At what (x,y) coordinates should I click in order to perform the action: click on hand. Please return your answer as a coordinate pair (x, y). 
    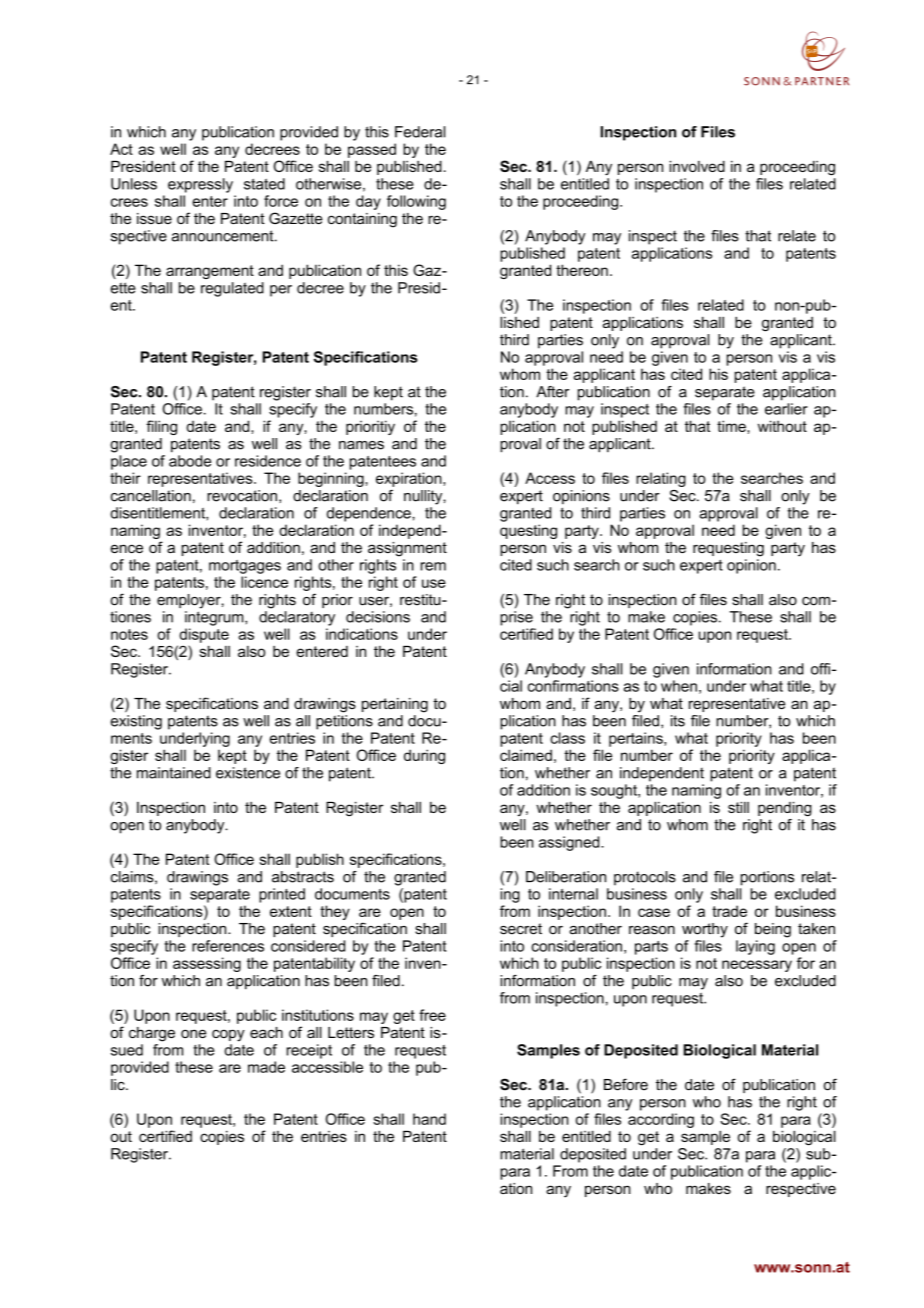
    Looking at the image, I should click on (429, 1119).
